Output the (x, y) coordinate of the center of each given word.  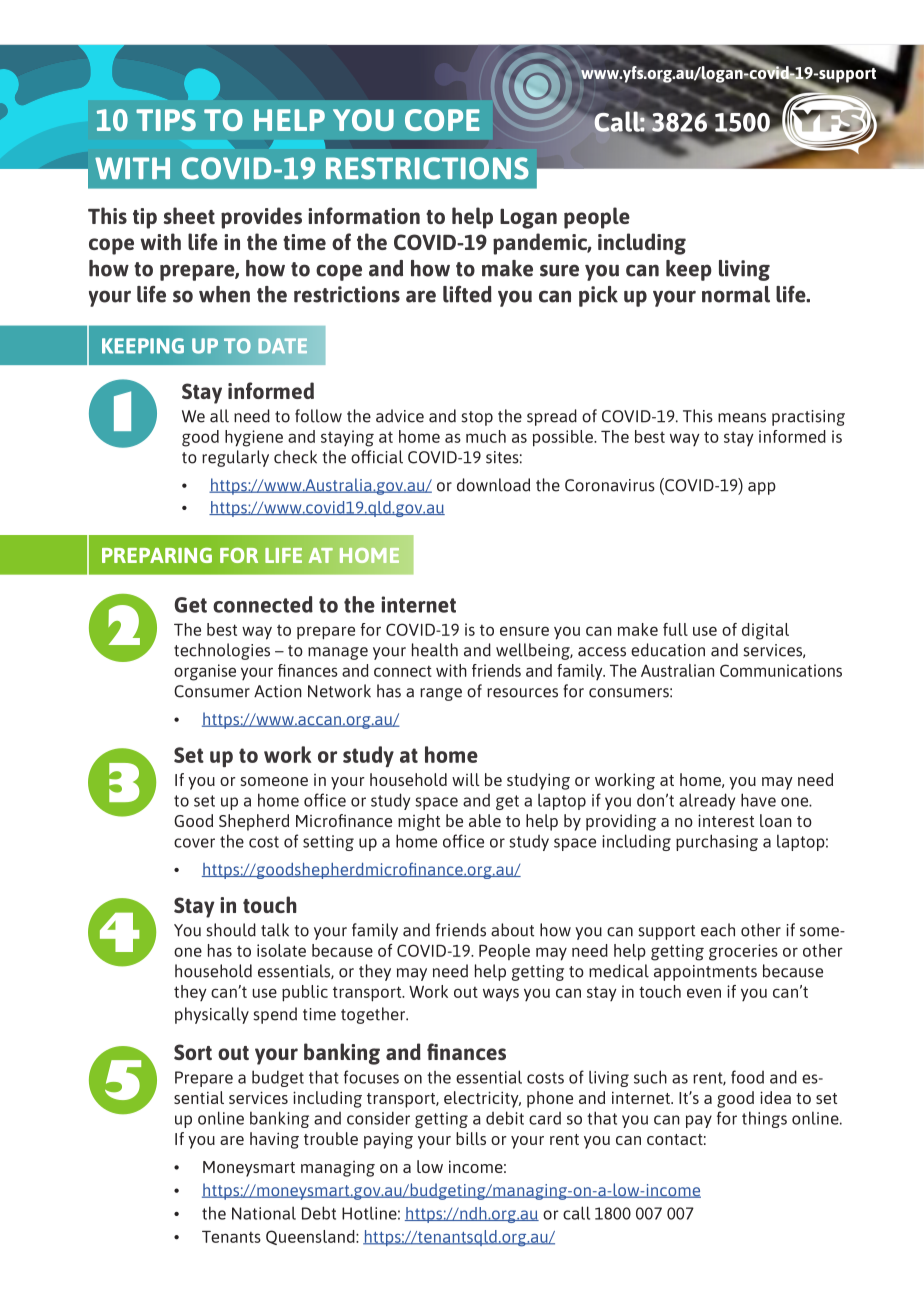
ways (501, 995)
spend (275, 1015)
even (704, 993)
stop (477, 418)
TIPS (166, 120)
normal (736, 294)
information (364, 215)
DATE (283, 345)
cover (194, 843)
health (435, 650)
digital (765, 631)
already (707, 801)
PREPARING (157, 555)
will (466, 779)
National (264, 1213)
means (742, 418)
